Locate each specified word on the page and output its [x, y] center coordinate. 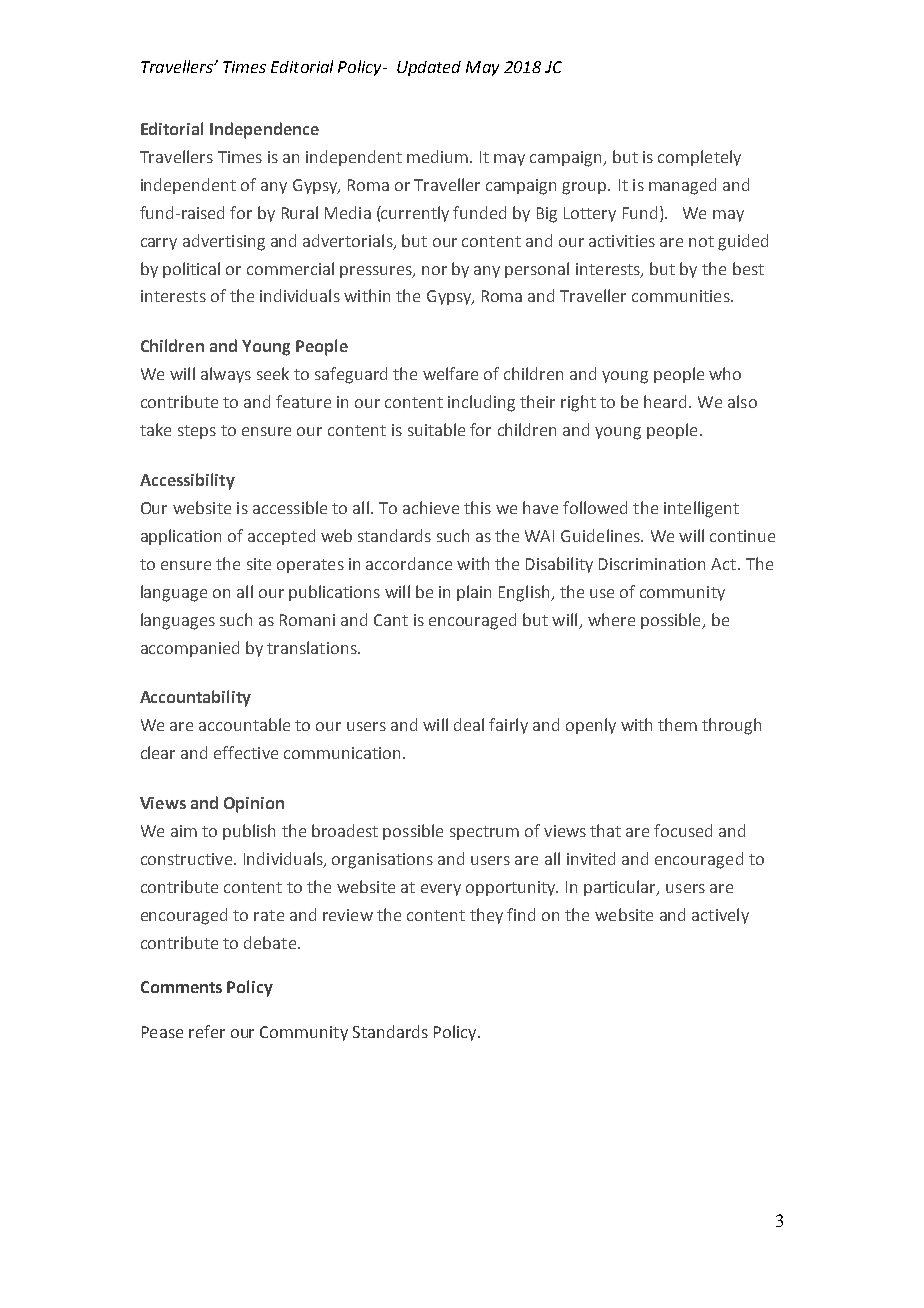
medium [439, 156]
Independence [264, 130]
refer [207, 1031]
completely [699, 158]
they [486, 916]
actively [720, 916]
